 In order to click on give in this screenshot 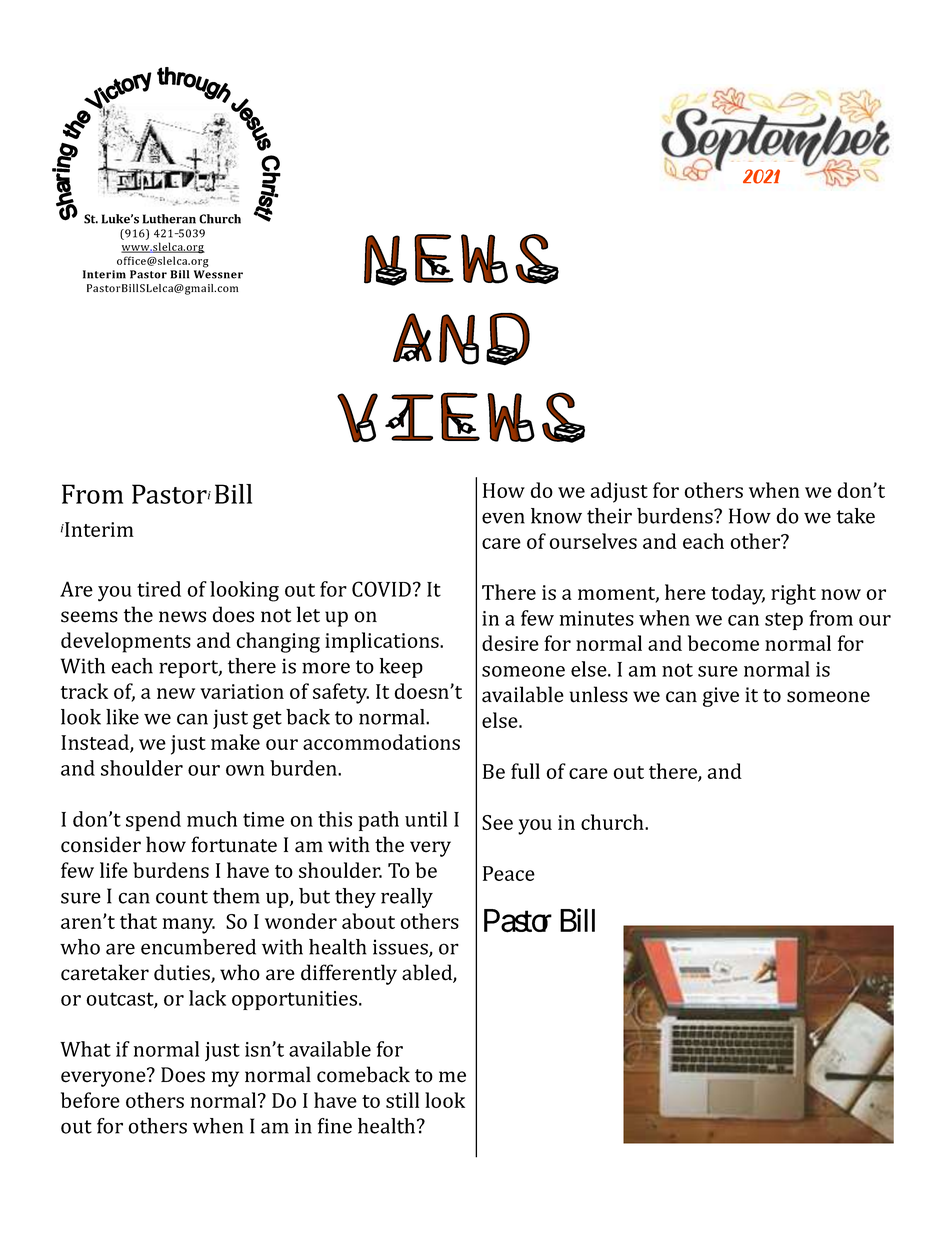, I will do `click(721, 697)`.
